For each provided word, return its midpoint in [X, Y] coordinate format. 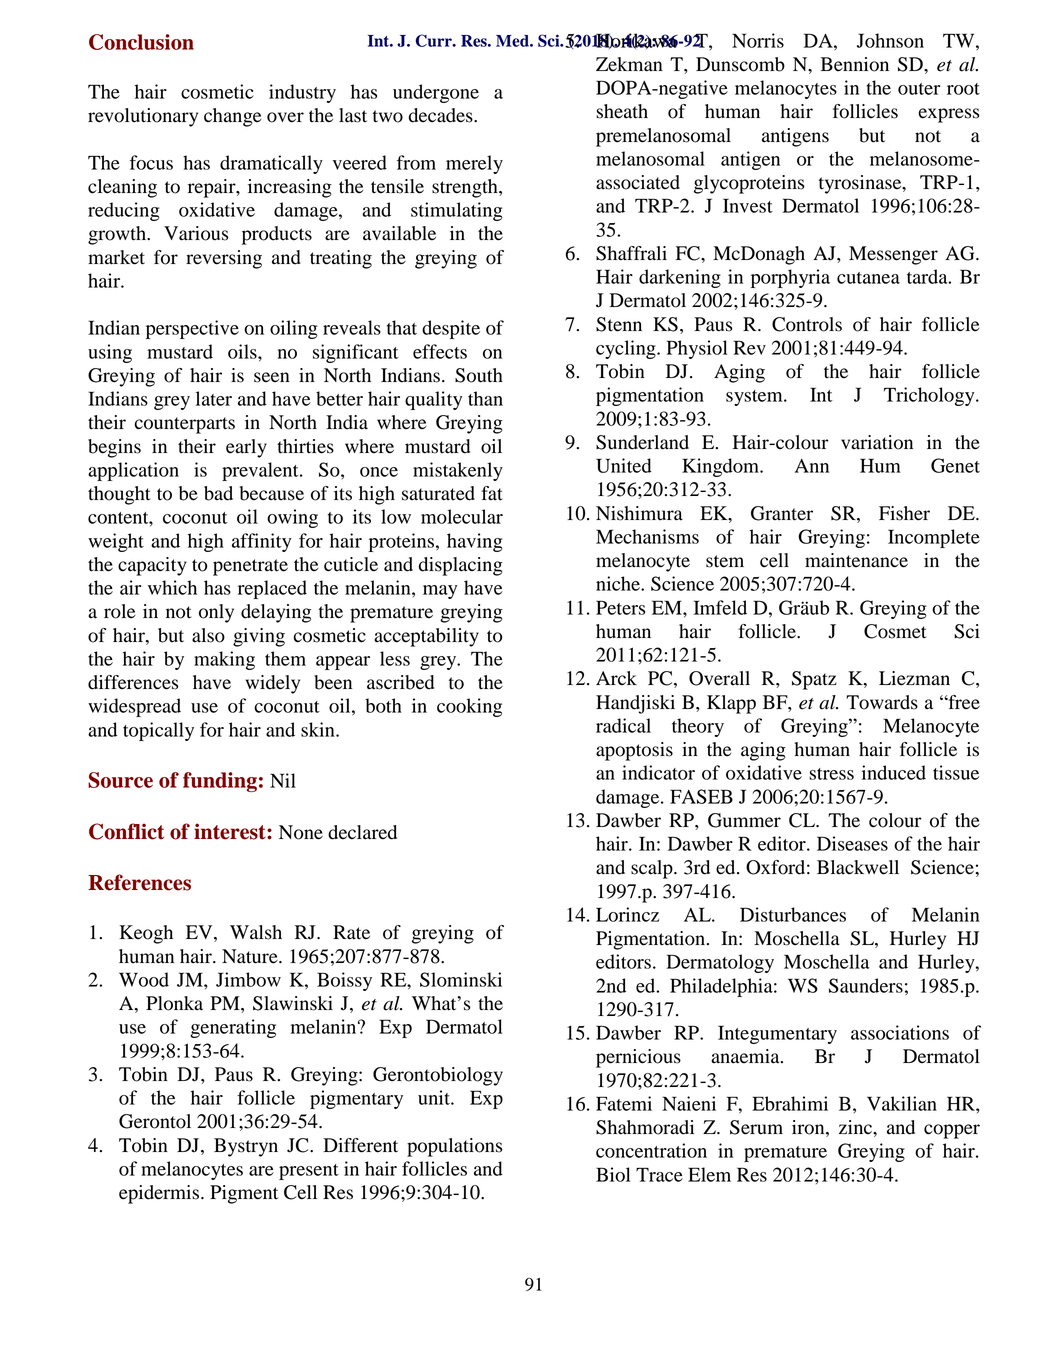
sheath [622, 111]
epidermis [159, 1194]
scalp [653, 869]
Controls [807, 324]
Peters [620, 607]
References [139, 882]
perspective [192, 329]
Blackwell [858, 867]
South [479, 375]
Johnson [890, 40]
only [216, 613]
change [232, 117]
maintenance [856, 560]
